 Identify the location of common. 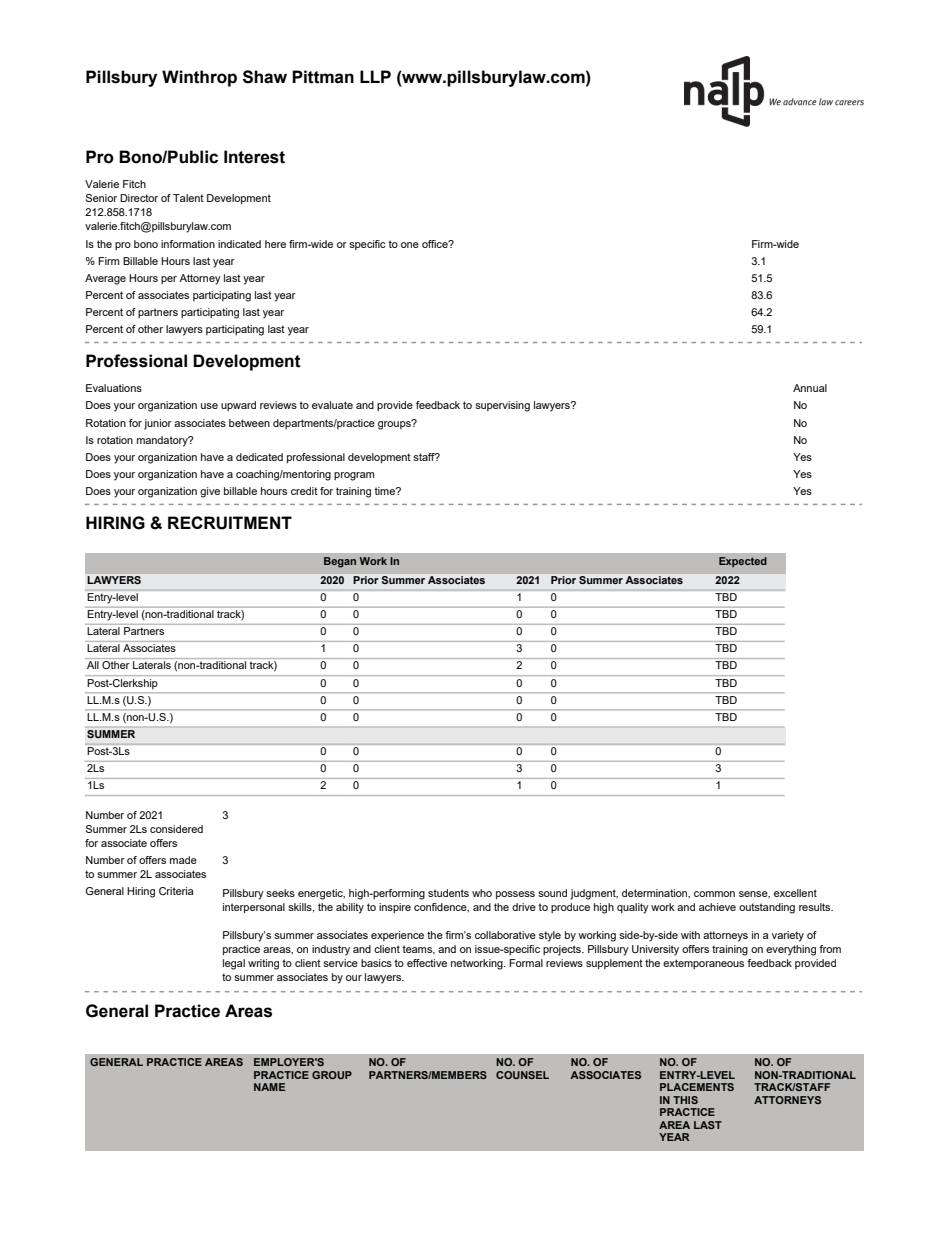
(714, 894).
